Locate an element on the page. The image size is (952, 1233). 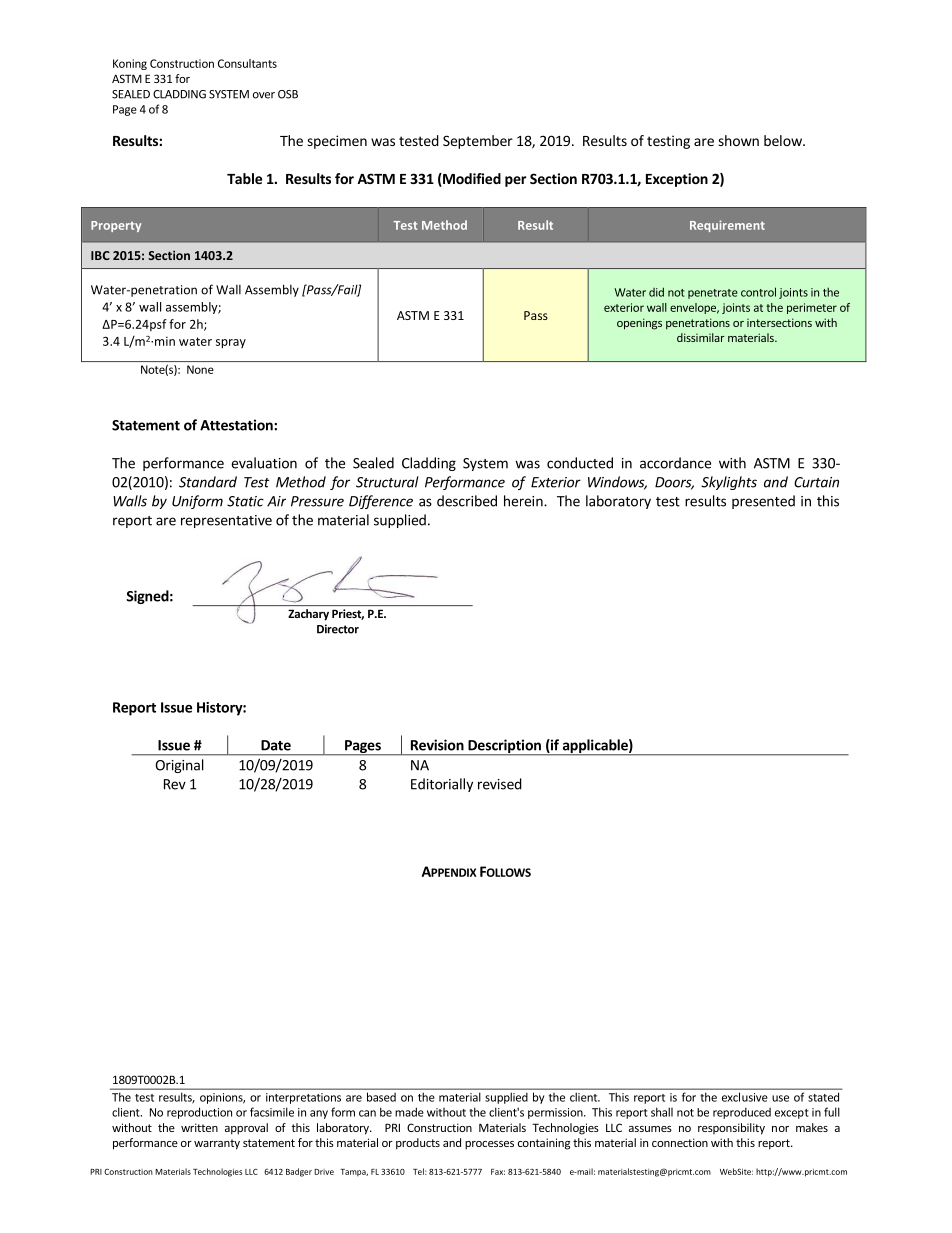
processes is located at coordinates (489, 1145).
